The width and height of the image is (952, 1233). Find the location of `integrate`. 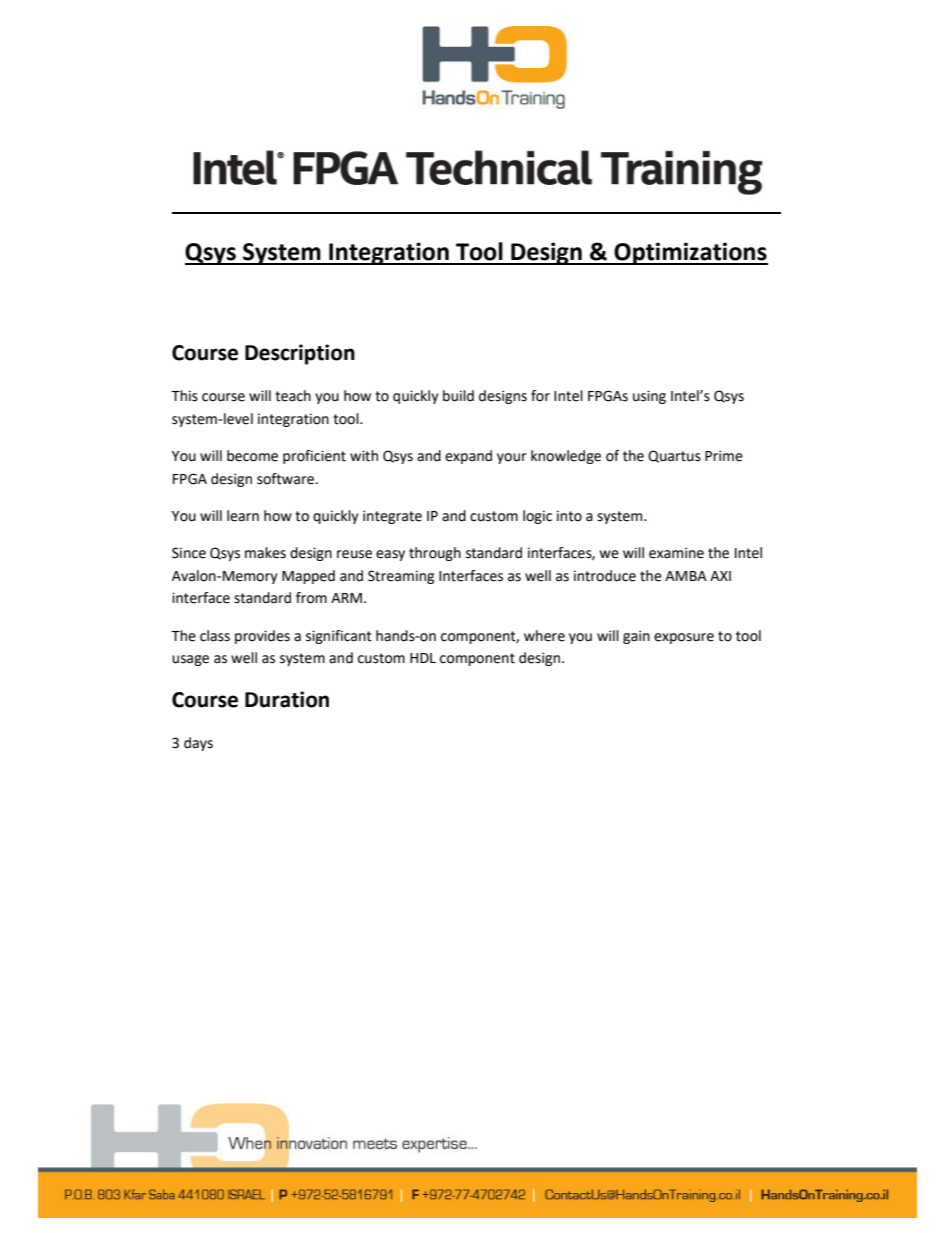

integrate is located at coordinates (392, 517).
